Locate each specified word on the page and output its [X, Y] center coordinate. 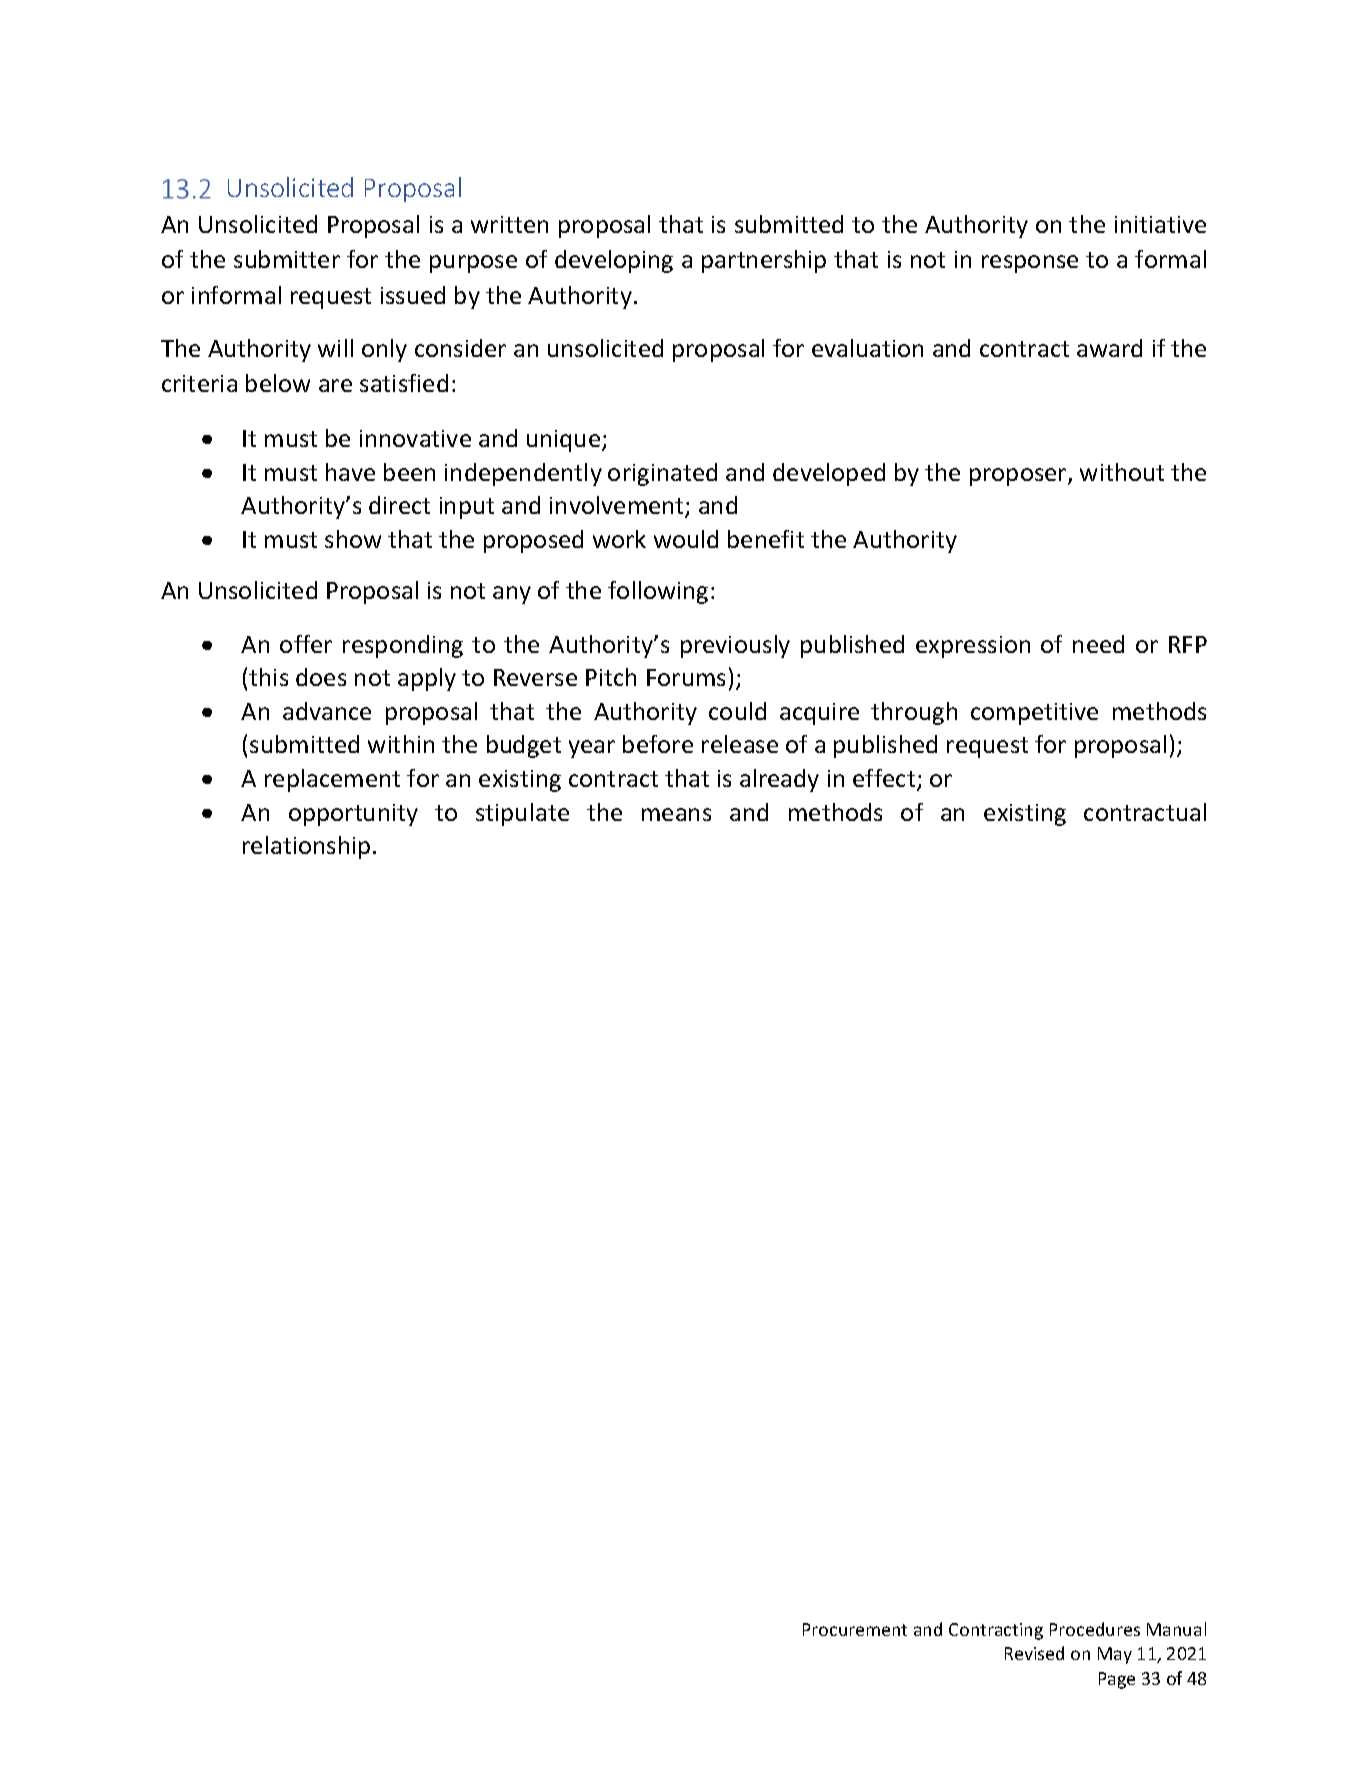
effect [885, 779]
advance [327, 711]
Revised [1034, 1653]
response [1030, 264]
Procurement [855, 1629]
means [676, 814]
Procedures [1095, 1629]
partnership [764, 261]
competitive [1034, 714]
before [658, 744]
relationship [306, 847]
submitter [287, 259]
